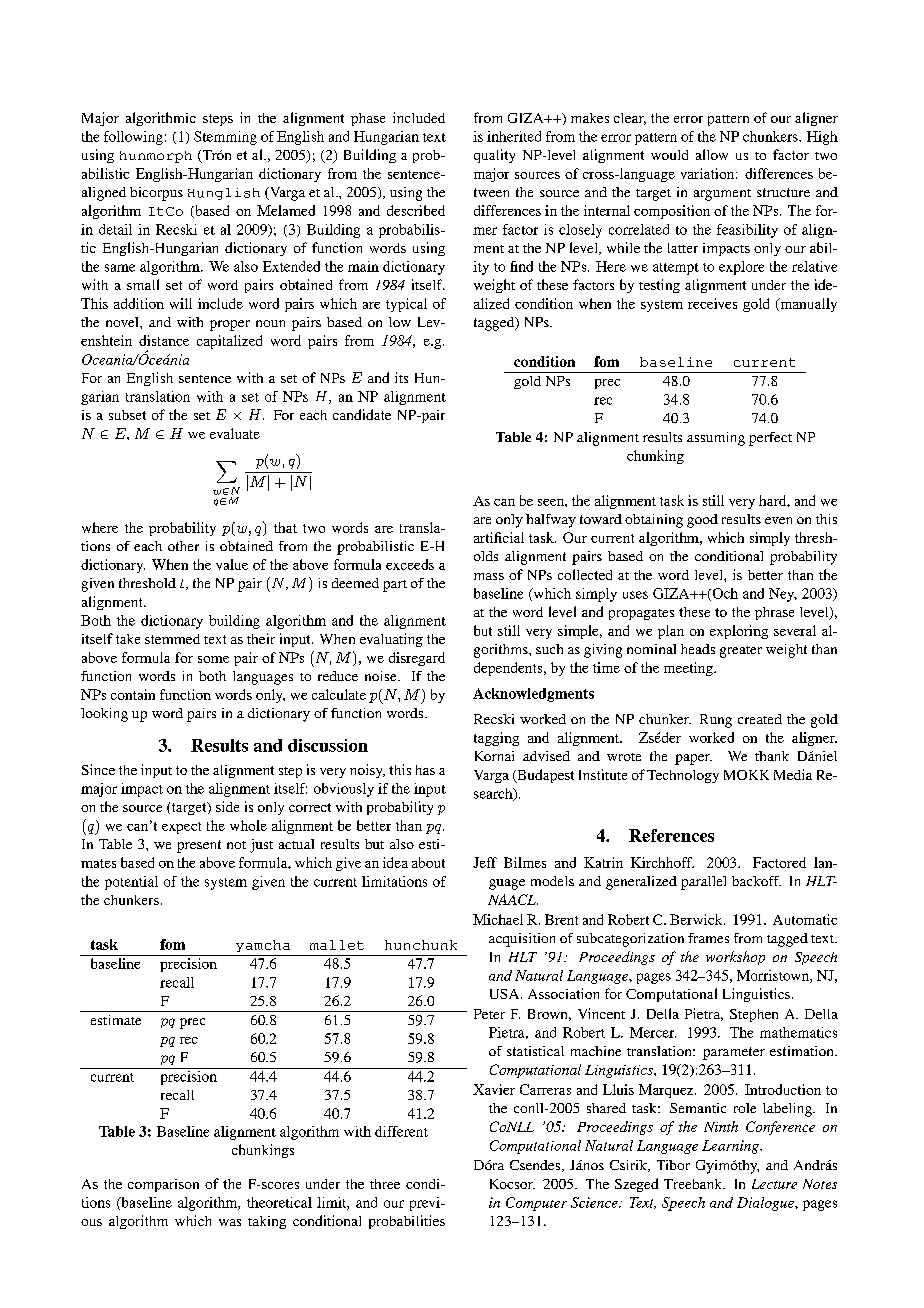 This screenshot has width=924, height=1308. Describe the element at coordinates (199, 846) in the screenshot. I see `present` at that location.
